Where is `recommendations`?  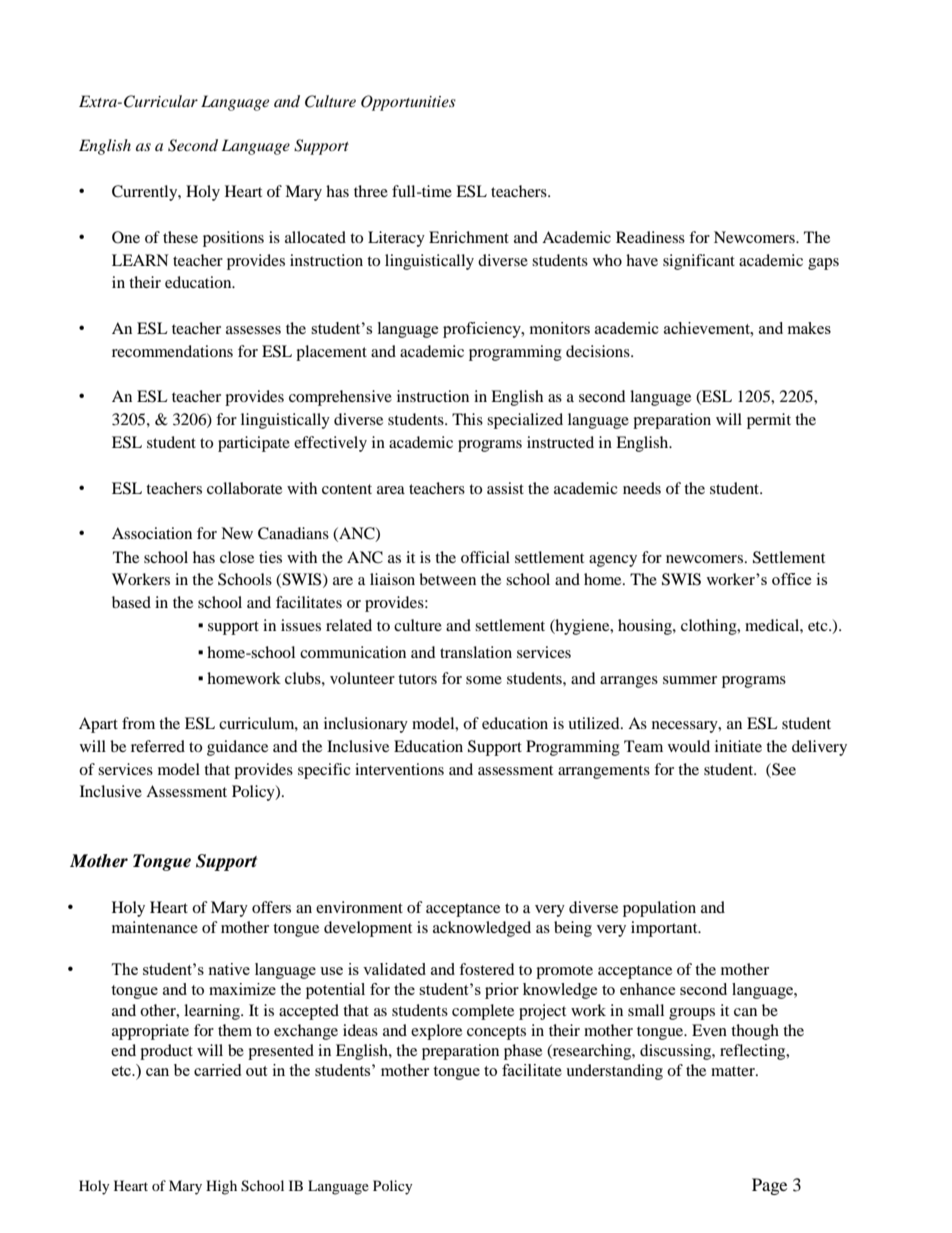
recommendations is located at coordinates (172, 351).
